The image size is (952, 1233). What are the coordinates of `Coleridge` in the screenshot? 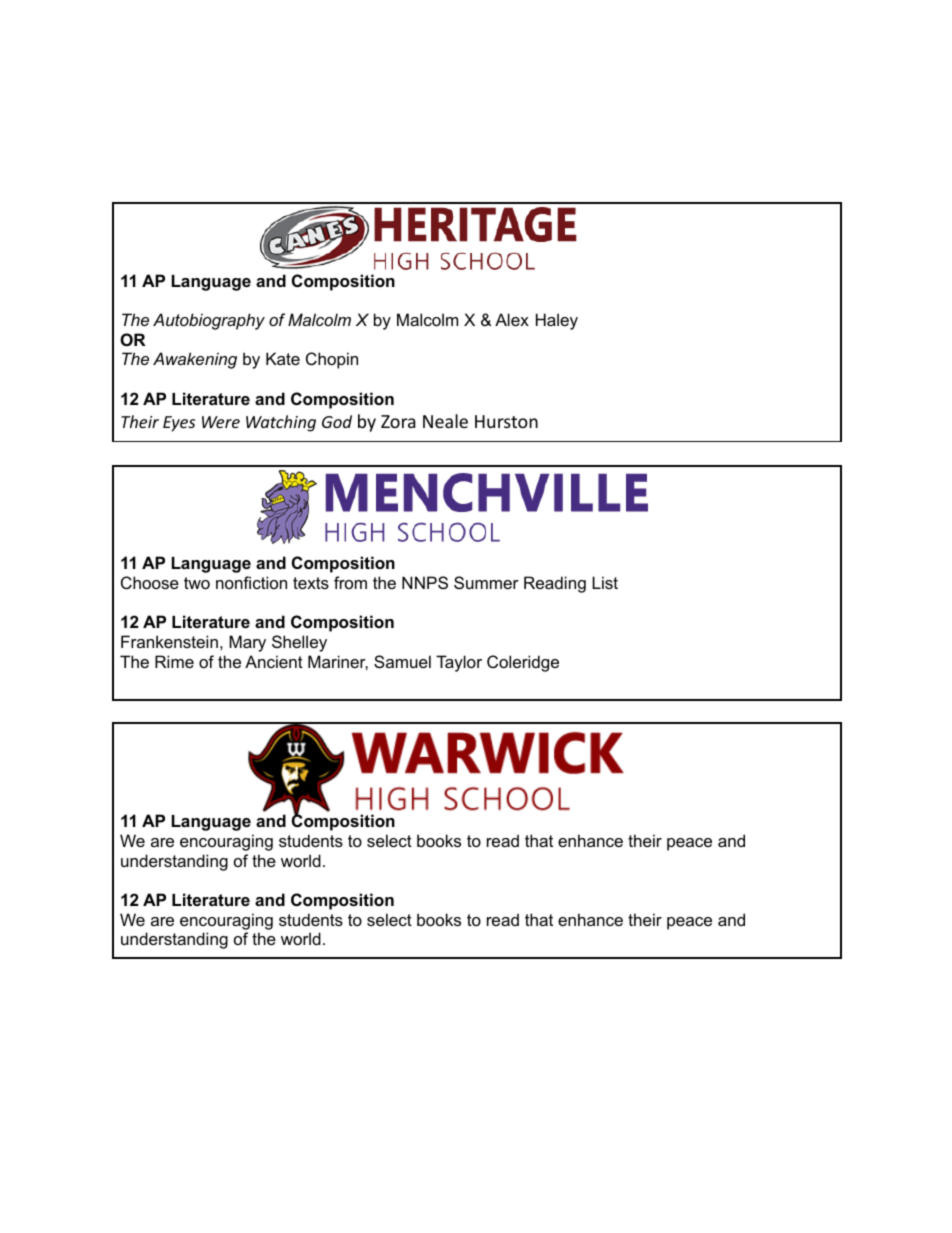 It's located at (523, 663).
